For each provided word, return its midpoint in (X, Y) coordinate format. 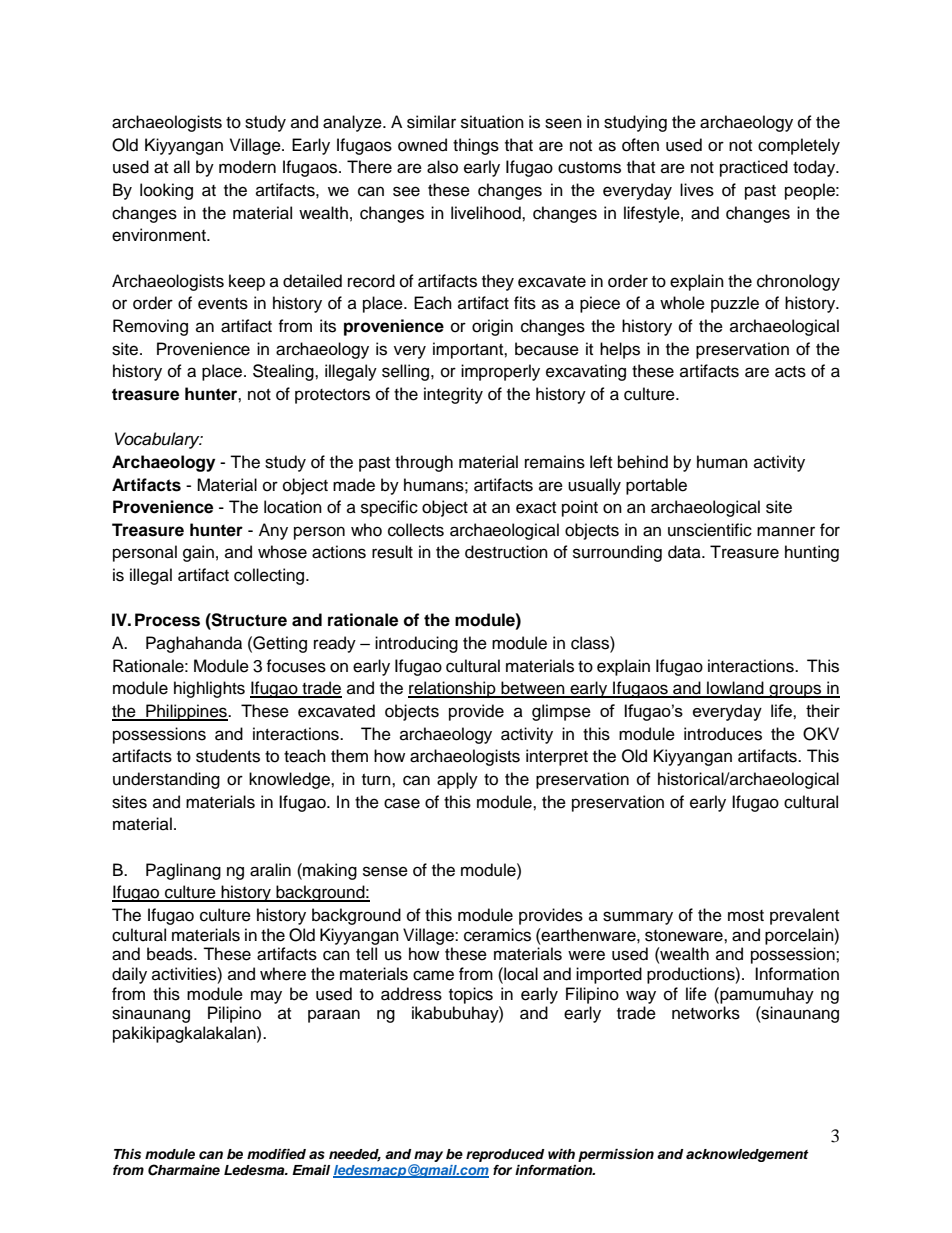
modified (276, 1154)
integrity (453, 395)
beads (171, 954)
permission (616, 1155)
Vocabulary (158, 440)
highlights (209, 689)
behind (643, 462)
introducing (416, 644)
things (476, 146)
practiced (754, 168)
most (746, 916)
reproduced (505, 1155)
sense (385, 871)
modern (247, 167)
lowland (735, 689)
